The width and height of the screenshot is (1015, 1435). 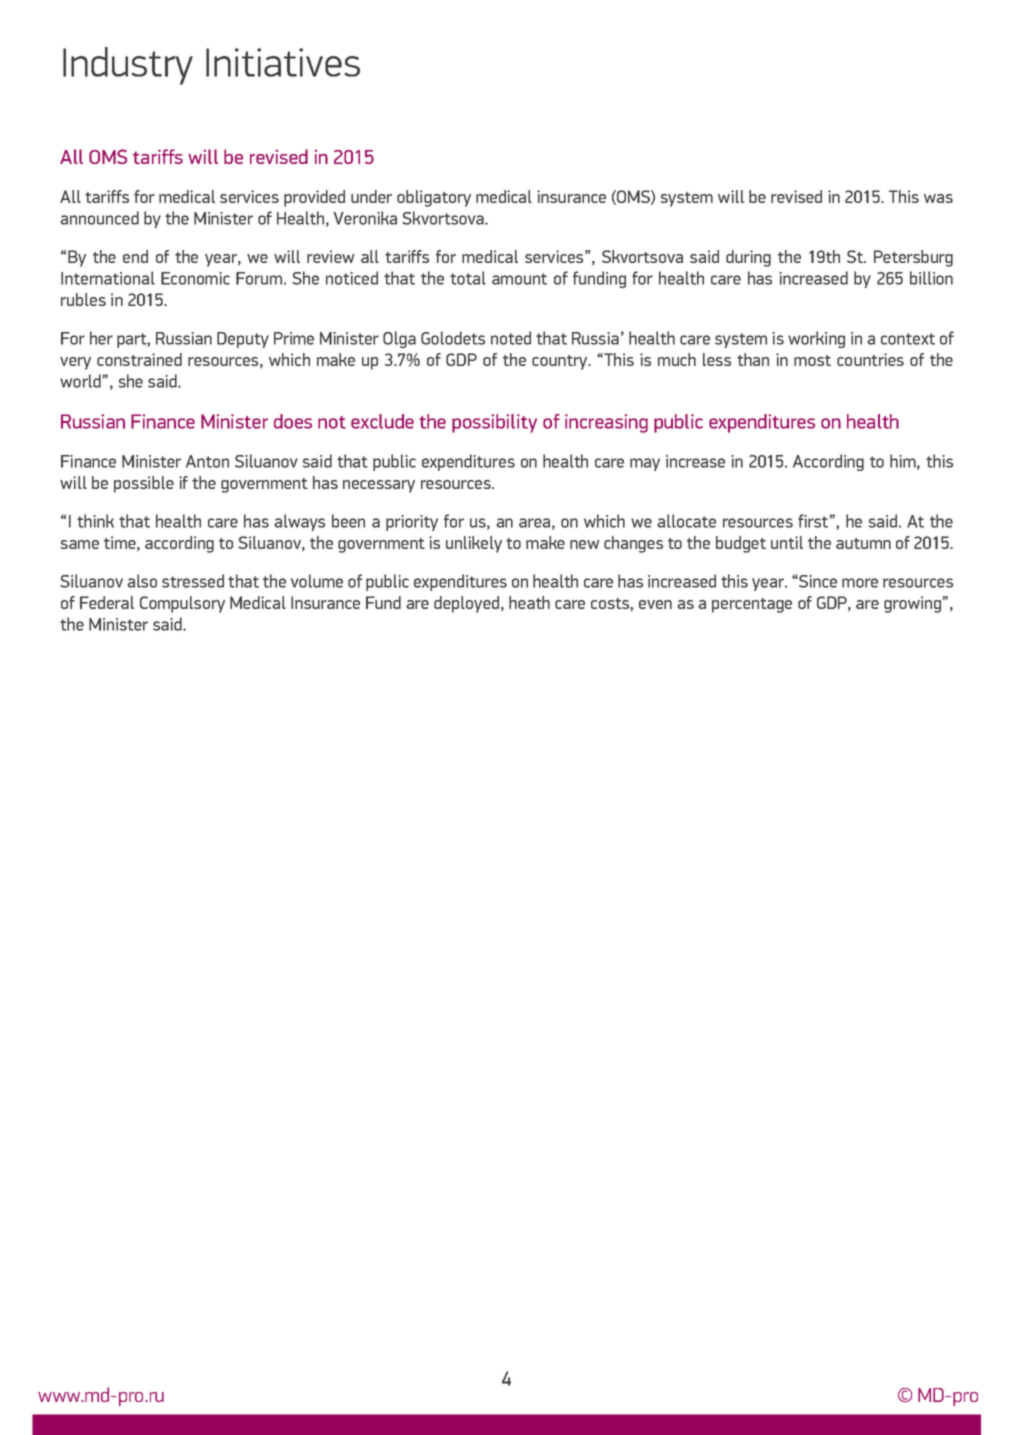 What do you see at coordinates (938, 198) in the screenshot?
I see `was` at bounding box center [938, 198].
